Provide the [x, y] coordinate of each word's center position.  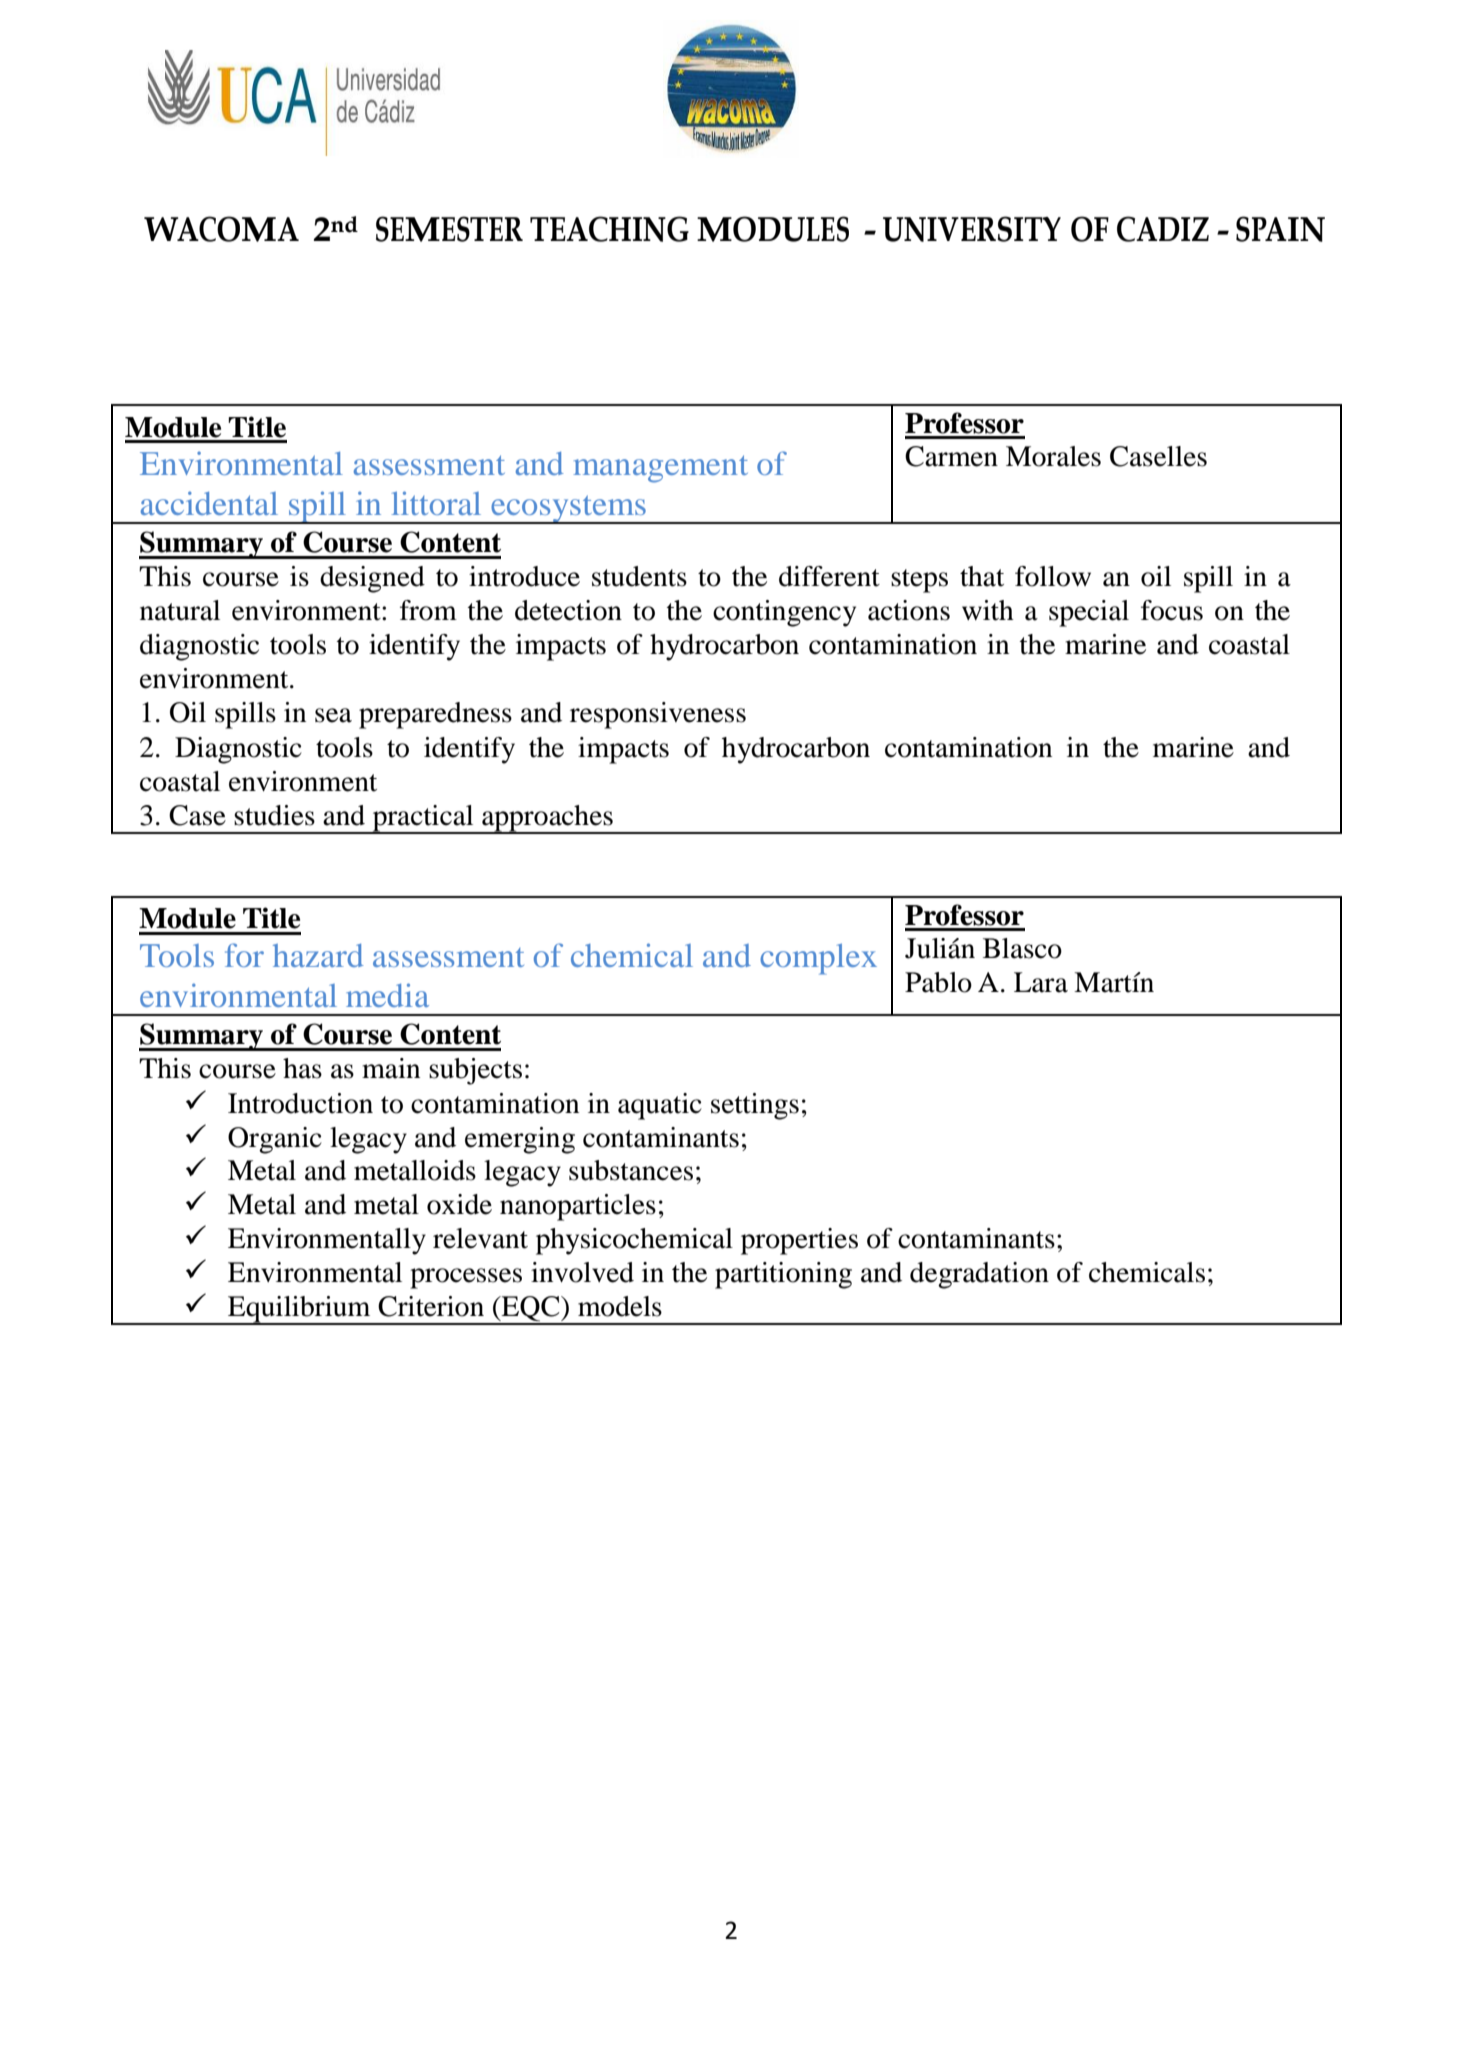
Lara [1041, 982]
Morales [1053, 456]
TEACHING [609, 229]
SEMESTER [449, 229]
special [1089, 613]
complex [818, 959]
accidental [209, 503]
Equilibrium [299, 1310]
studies [274, 815]
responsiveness [658, 715]
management [660, 469]
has [302, 1068]
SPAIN [1280, 229]
